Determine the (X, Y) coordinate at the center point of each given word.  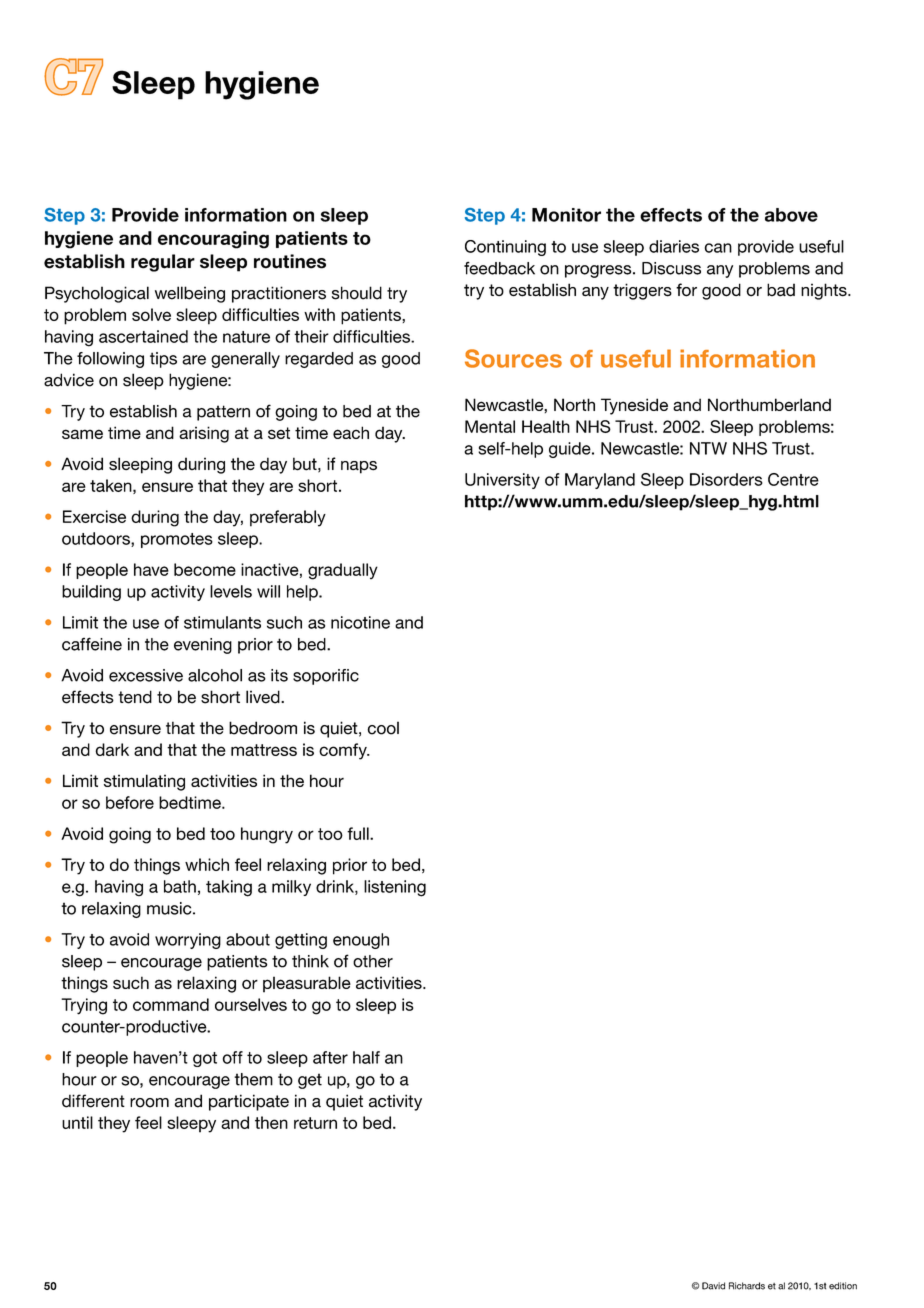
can (718, 248)
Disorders (726, 479)
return (315, 1123)
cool (383, 728)
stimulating (144, 782)
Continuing (505, 248)
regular (163, 263)
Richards (747, 1286)
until (77, 1122)
